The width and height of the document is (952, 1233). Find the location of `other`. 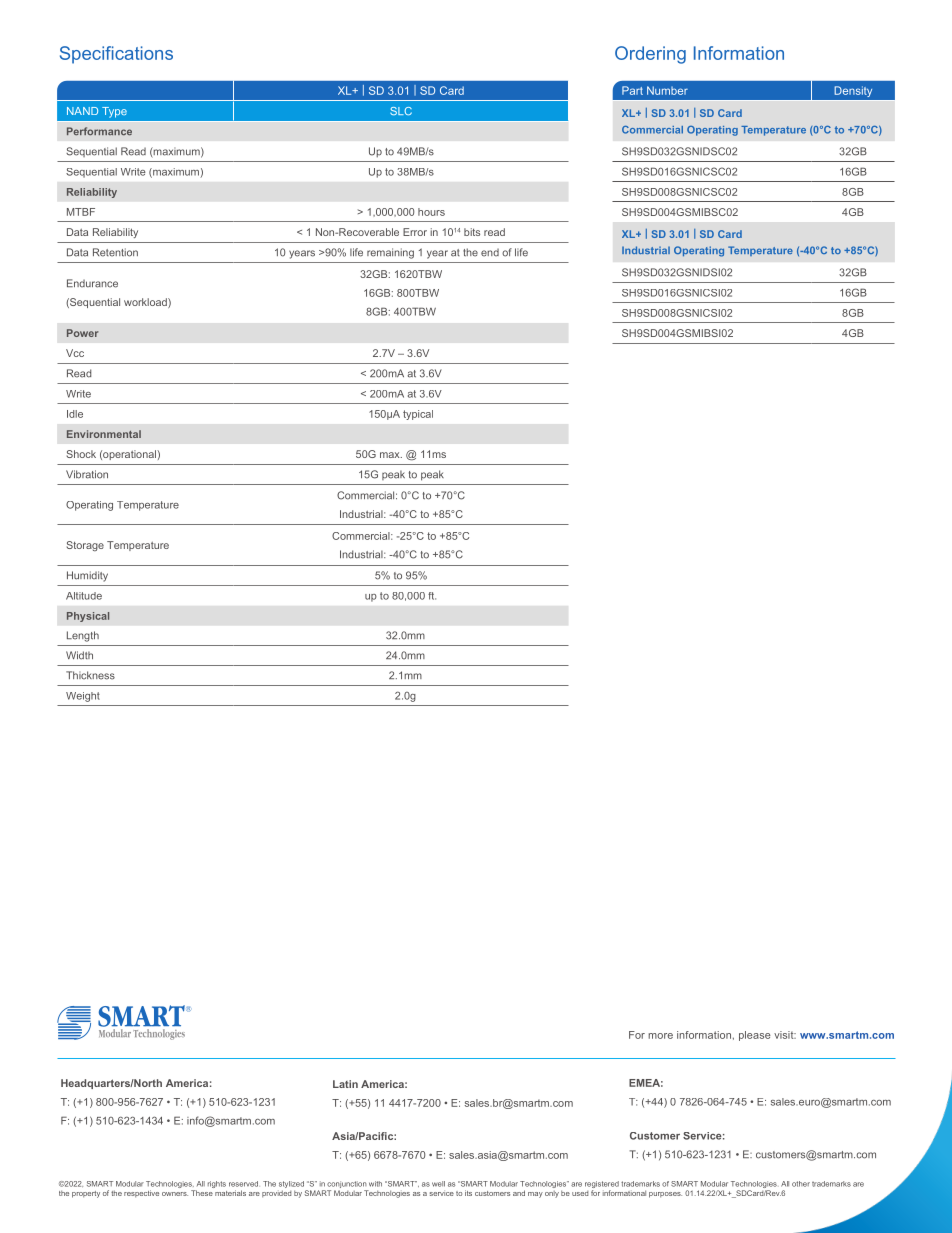

other is located at coordinates (801, 1184).
